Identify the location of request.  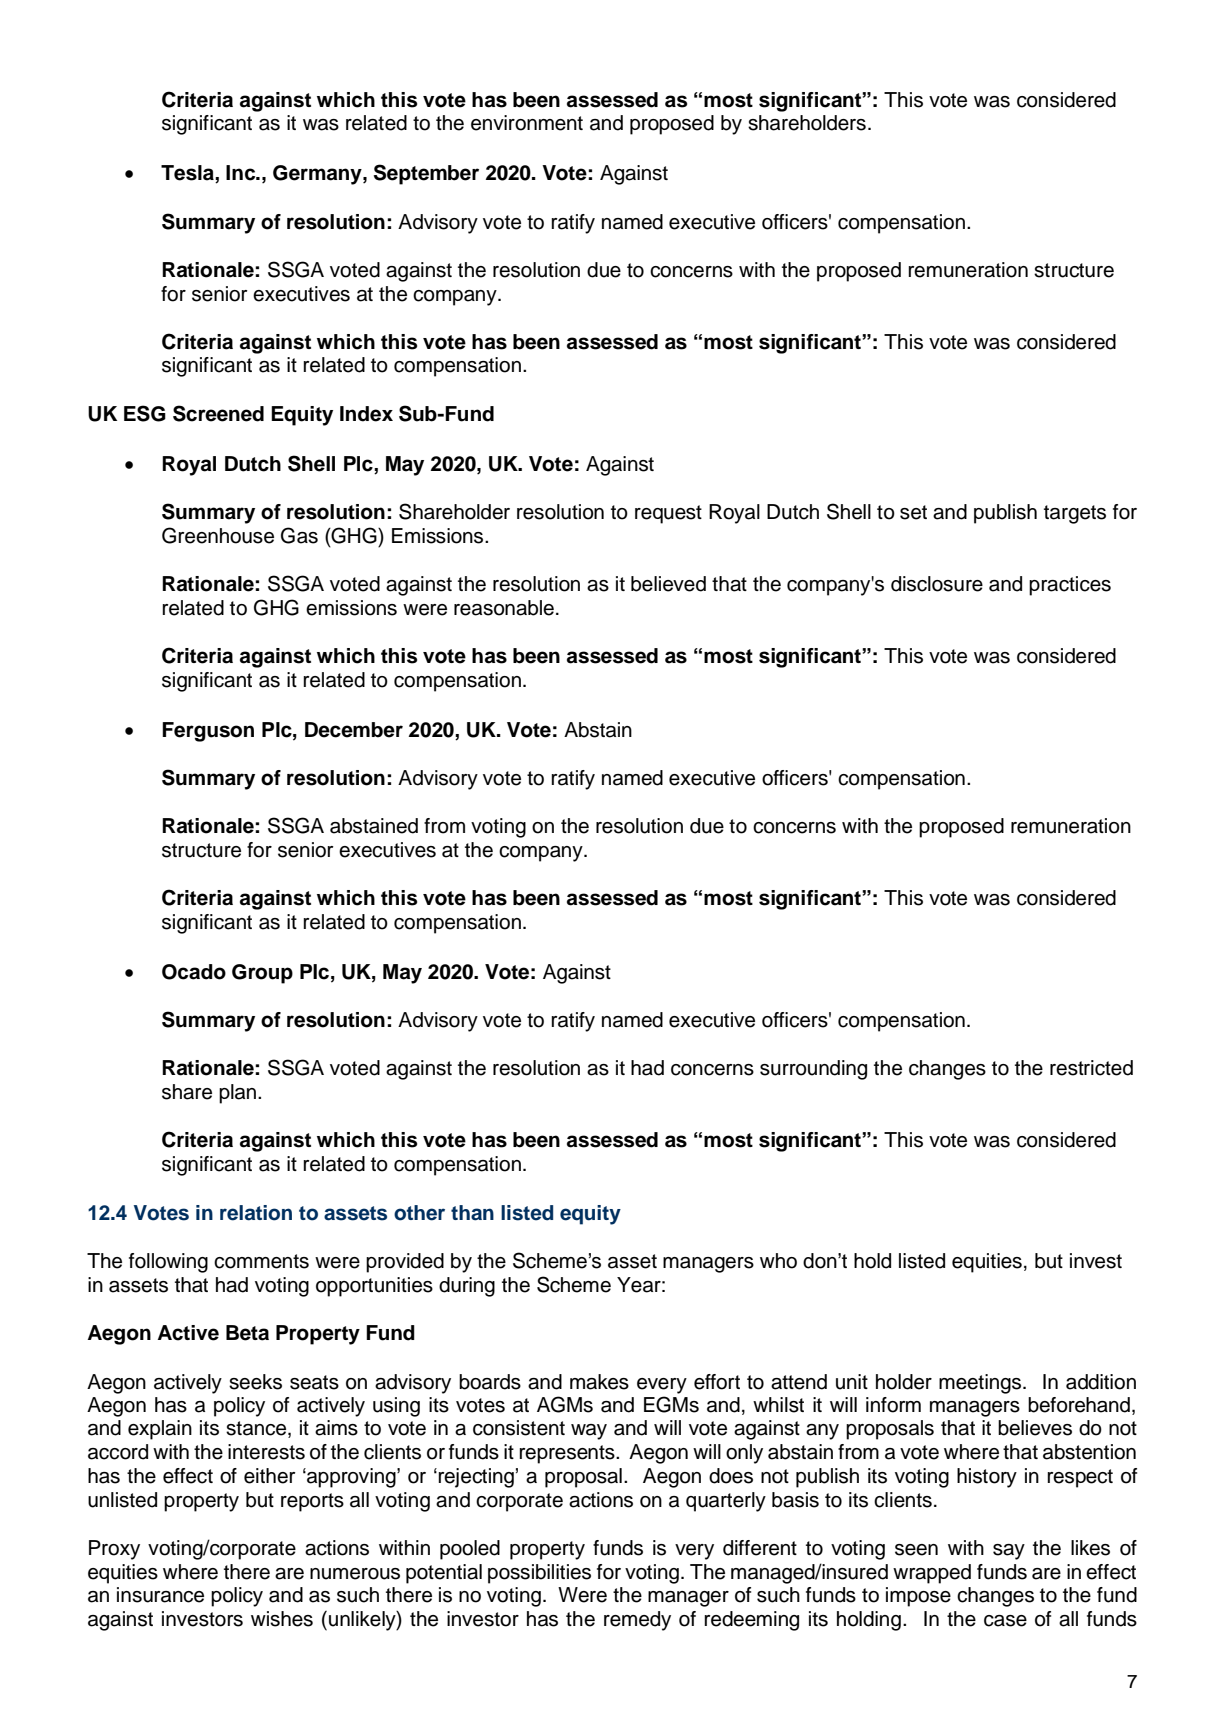
(668, 514).
